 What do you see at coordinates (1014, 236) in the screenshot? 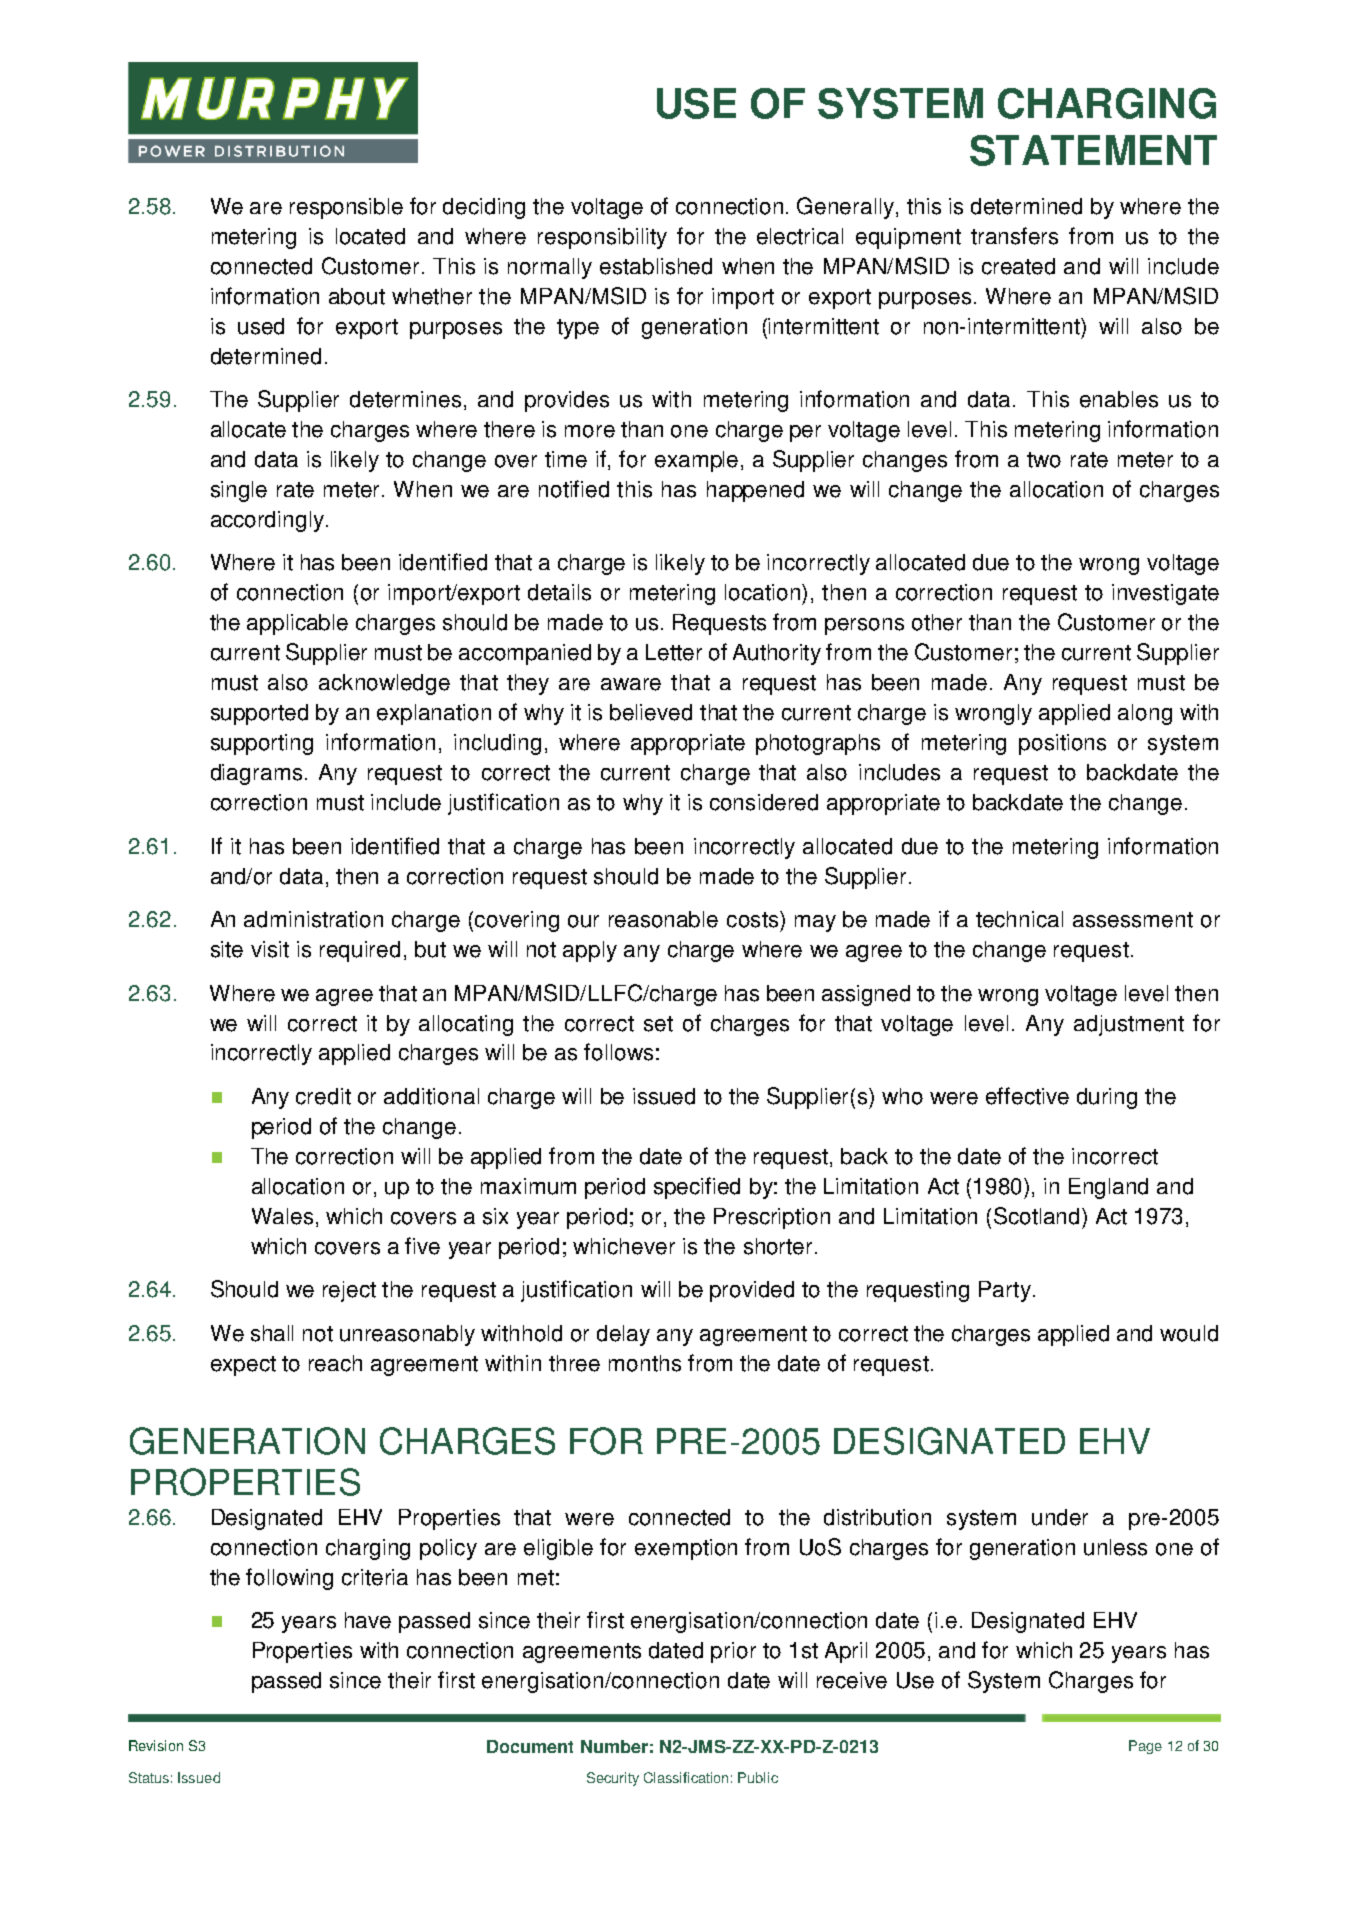
I see `transfers` at bounding box center [1014, 236].
